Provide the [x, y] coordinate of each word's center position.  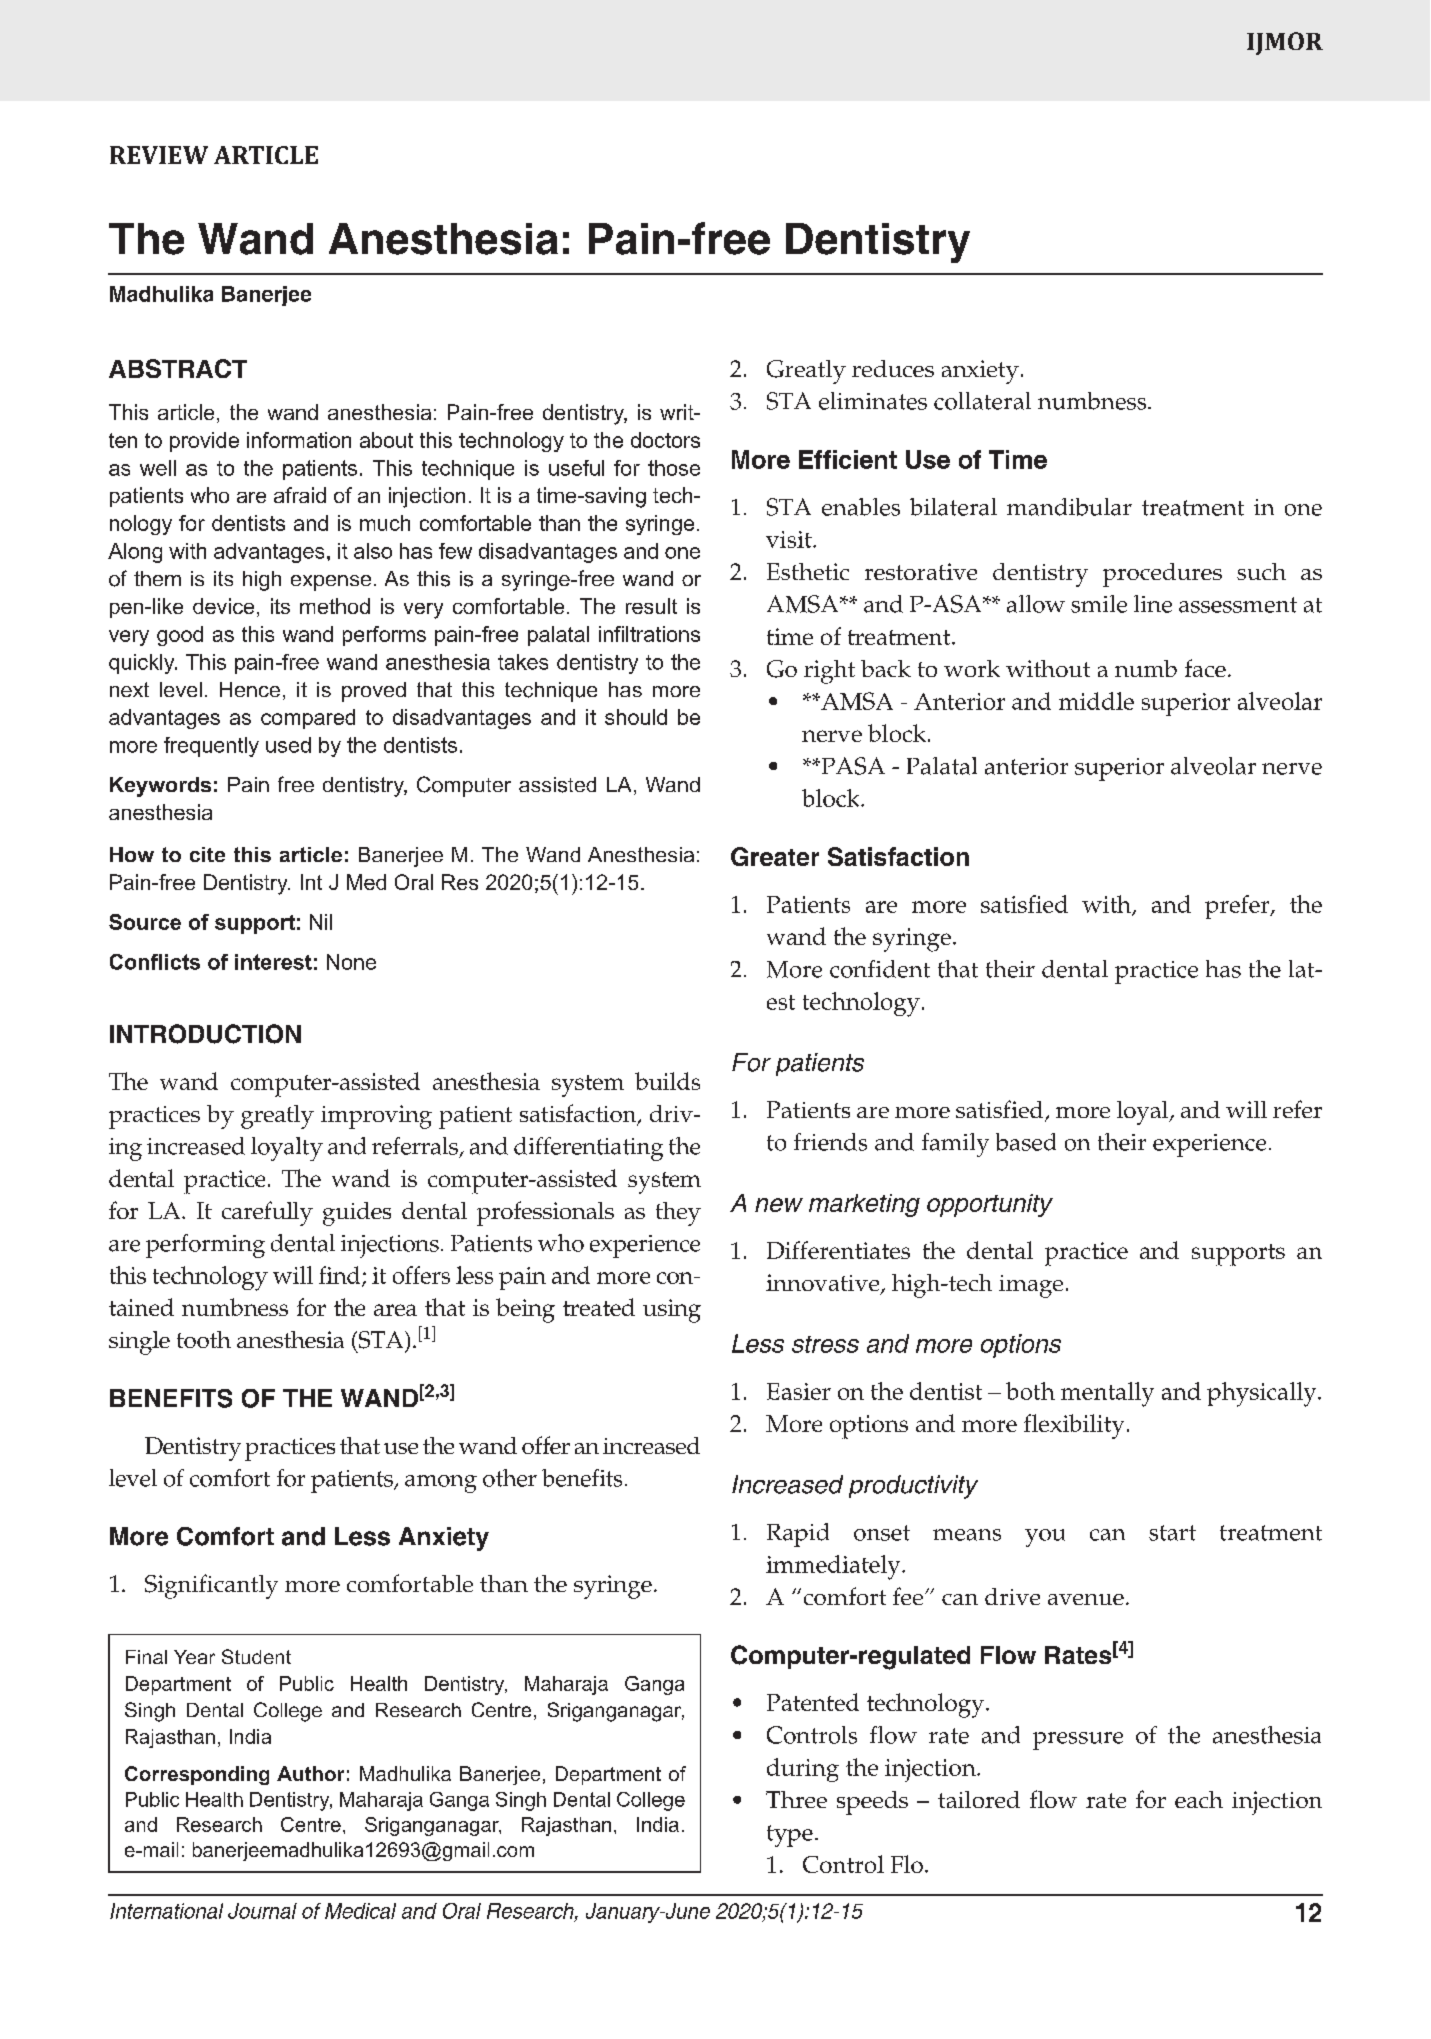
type [790, 1836]
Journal [262, 1911]
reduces [893, 368]
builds [667, 1081]
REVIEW [159, 155]
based [1026, 1142]
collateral [982, 401]
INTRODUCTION [205, 1034]
